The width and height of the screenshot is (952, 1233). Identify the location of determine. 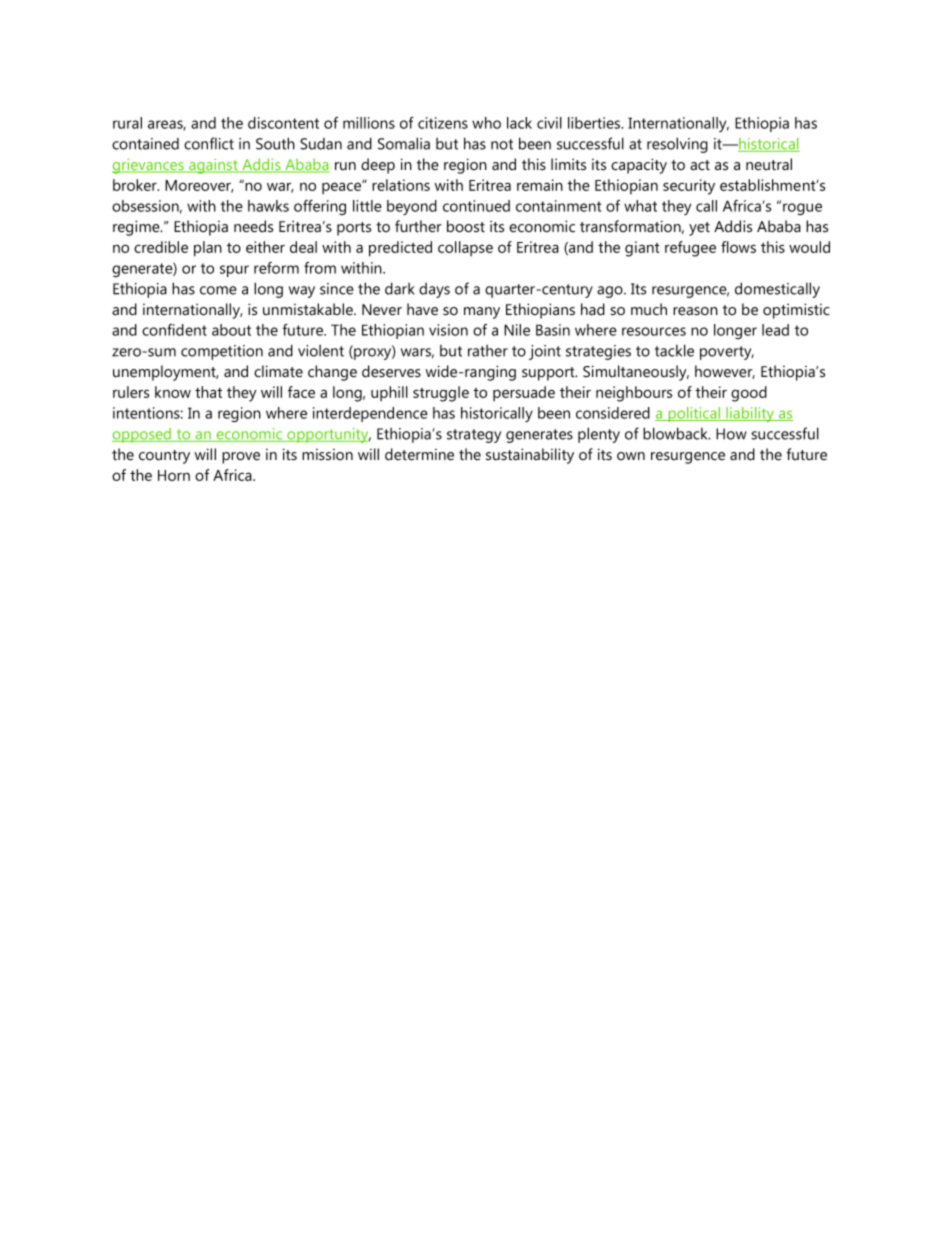
(419, 454).
